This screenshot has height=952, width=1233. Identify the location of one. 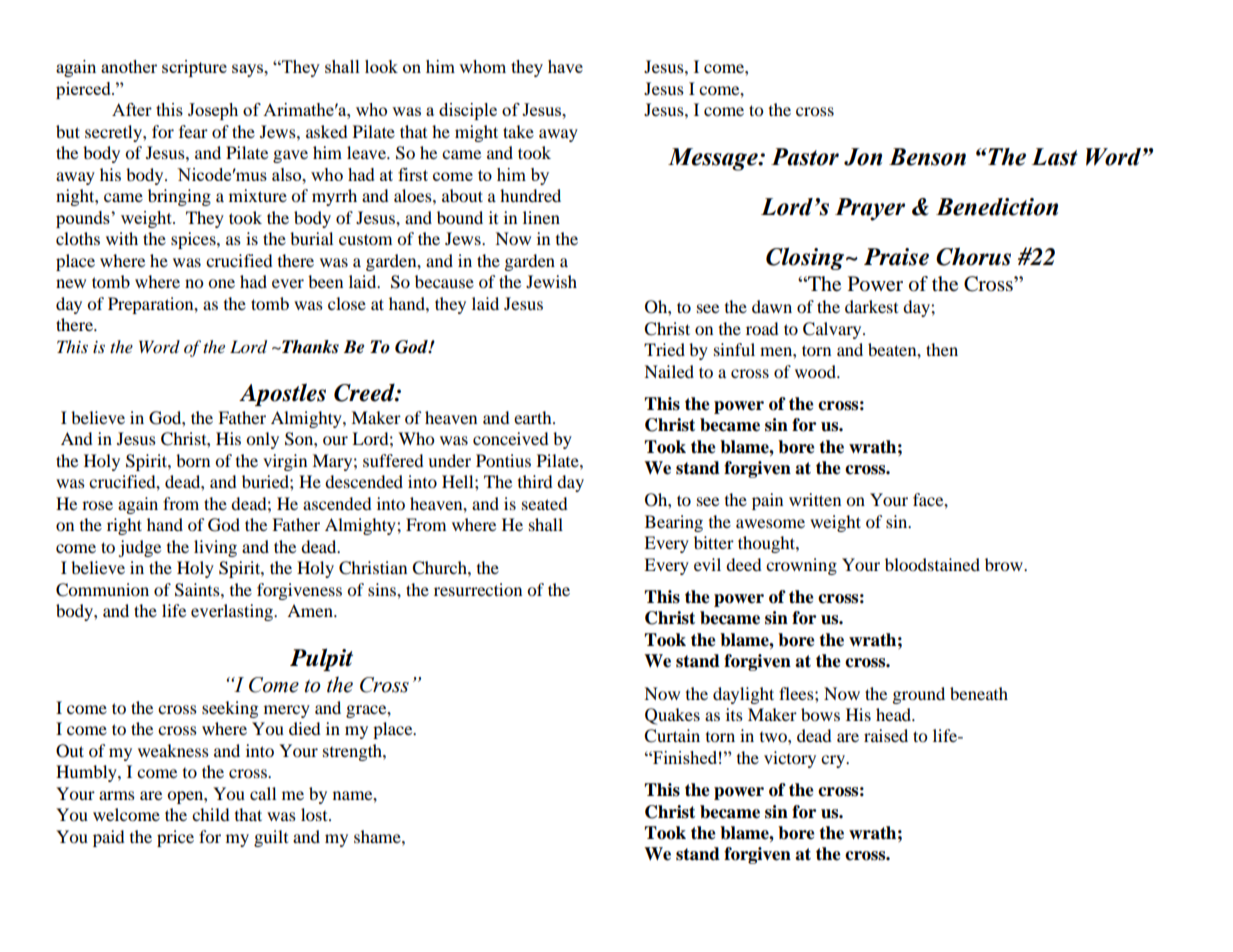
(221, 283).
